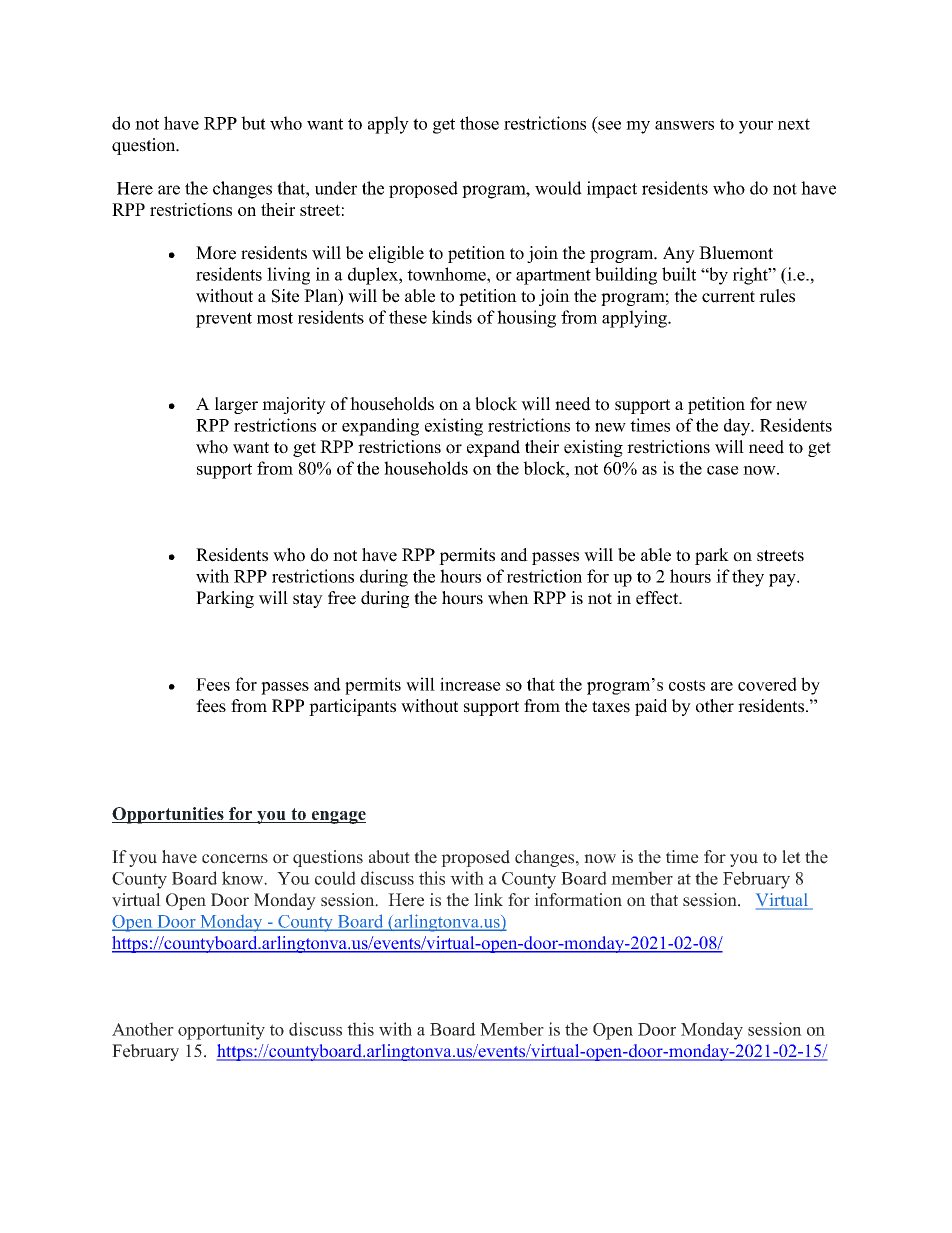 The image size is (952, 1233). I want to click on stay, so click(308, 600).
